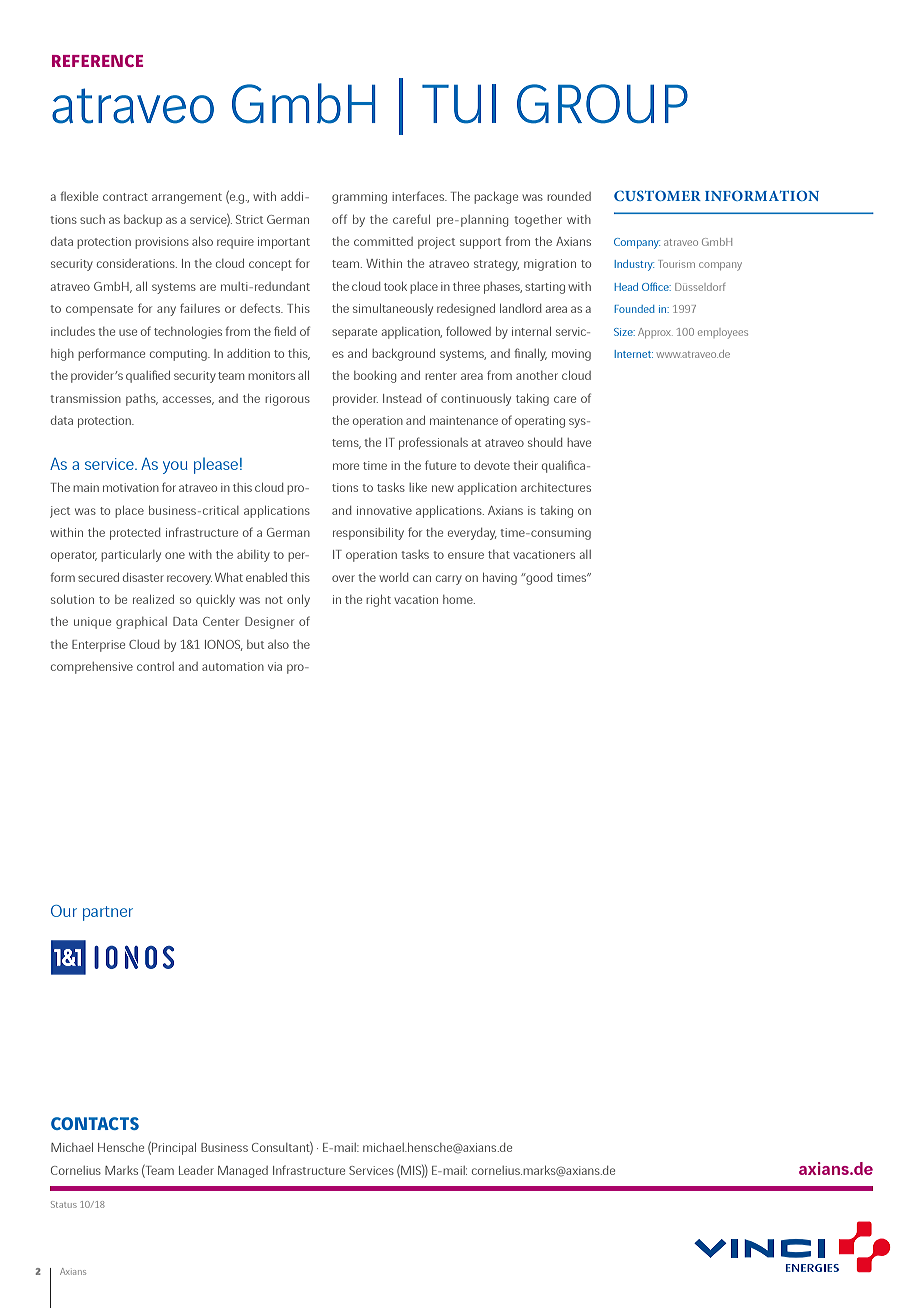 The height and width of the document is (1308, 924). I want to click on GROUP, so click(602, 104).
